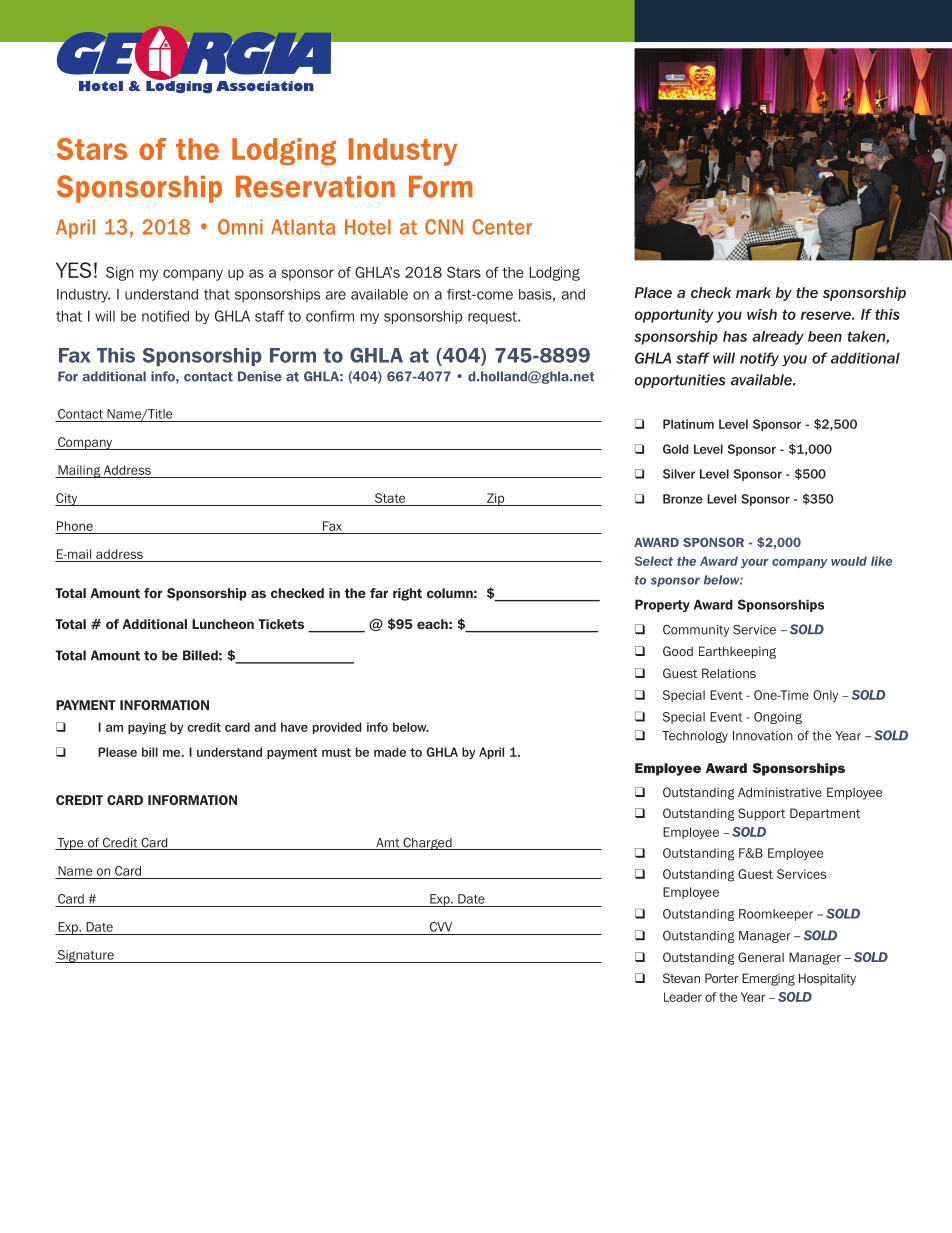 The height and width of the page is (1233, 952). What do you see at coordinates (70, 844) in the page?
I see `Type` at bounding box center [70, 844].
